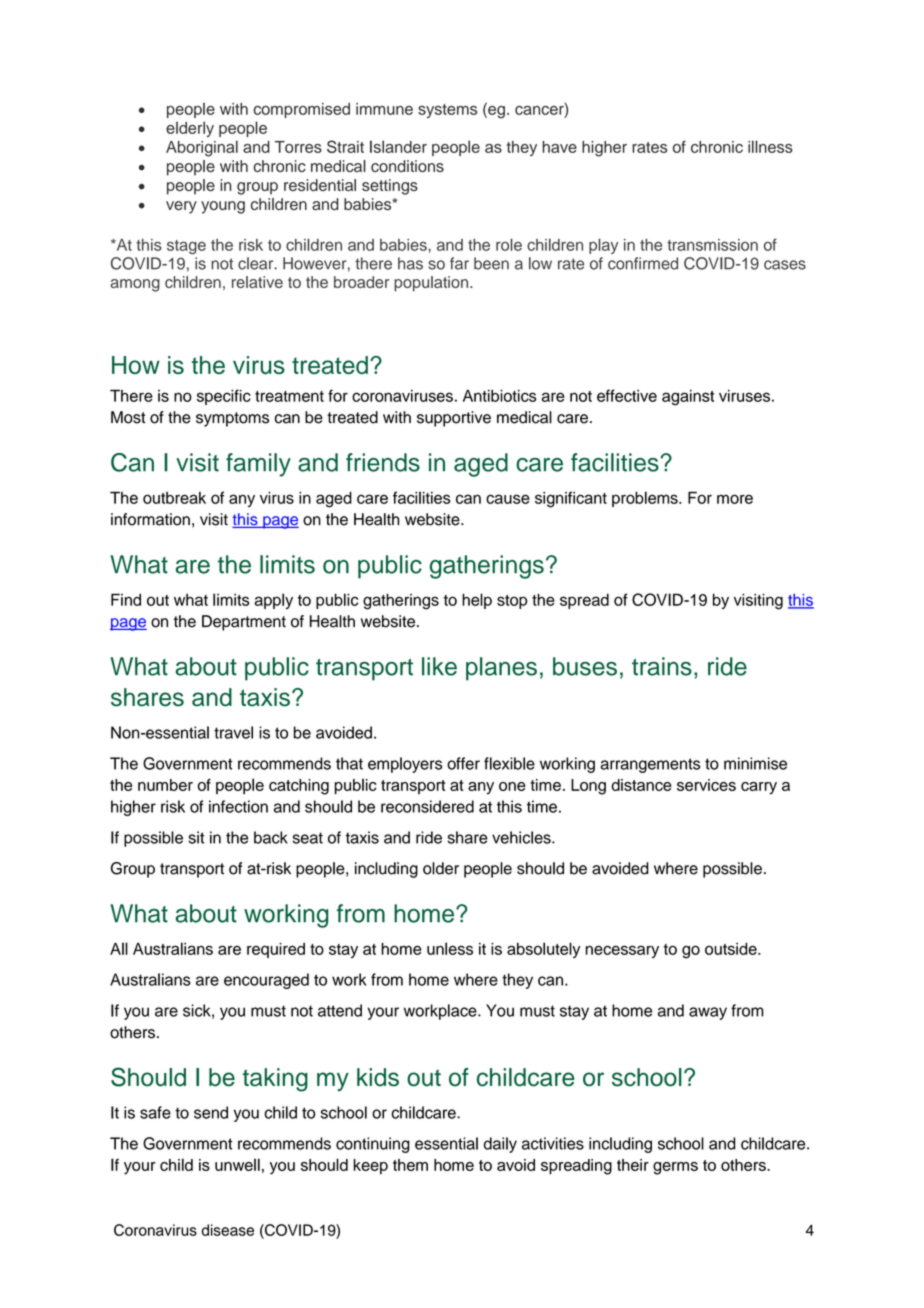  Describe the element at coordinates (202, 148) in the document. I see `Aboriginal` at that location.
